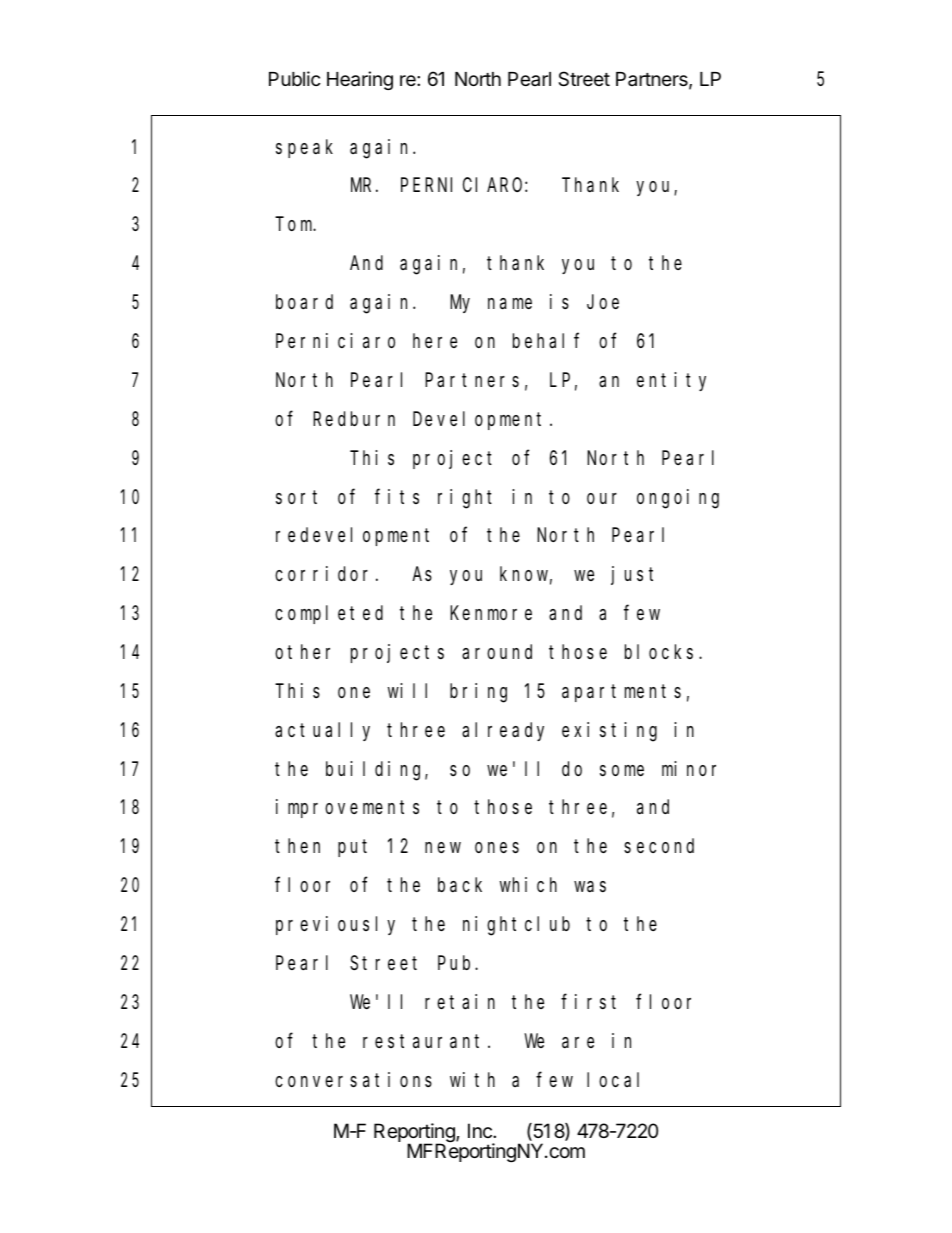  Describe the element at coordinates (546, 341) in the document. I see `behalf` at that location.
